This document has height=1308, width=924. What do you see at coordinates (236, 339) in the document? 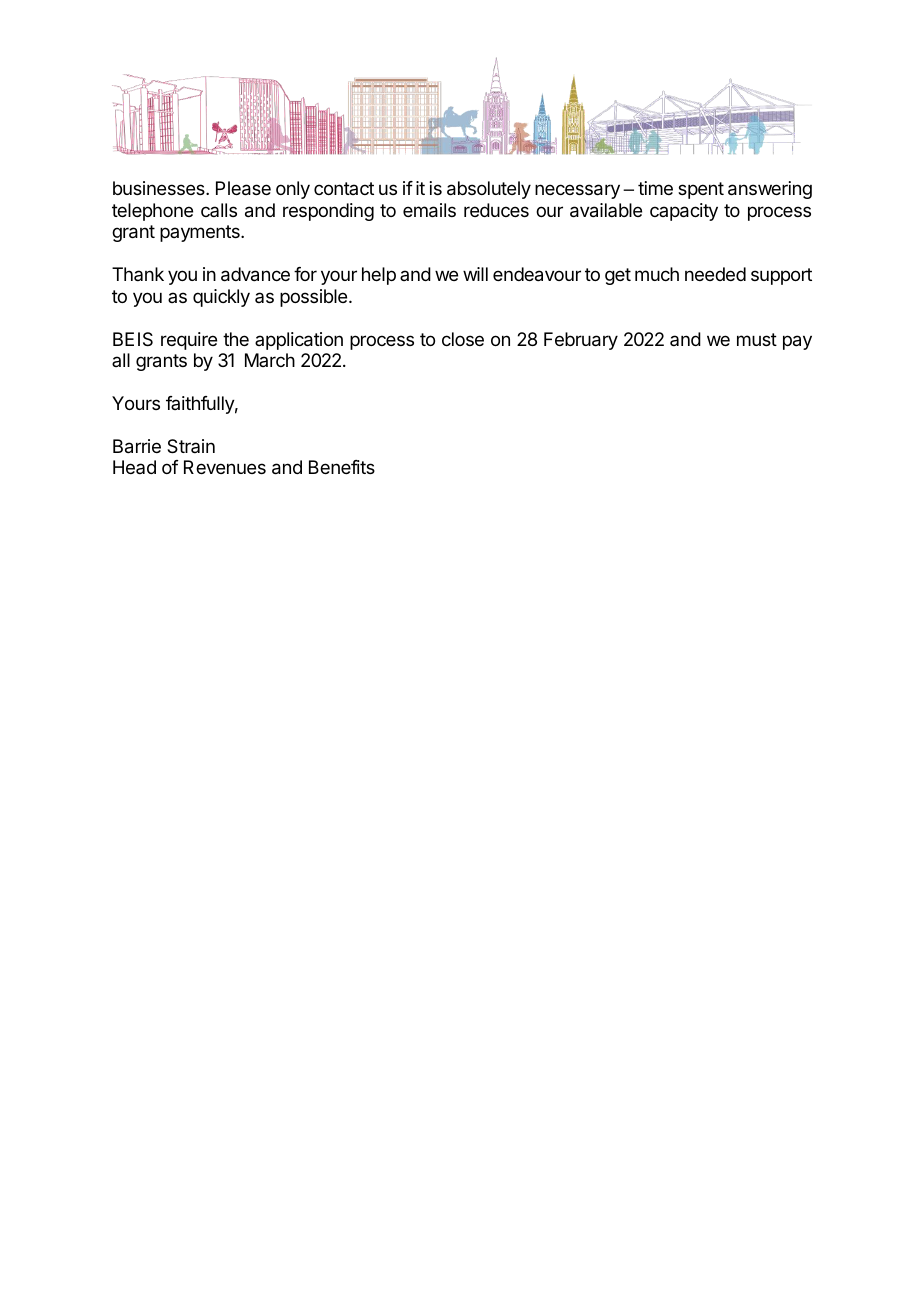
I see `the` at bounding box center [236, 339].
